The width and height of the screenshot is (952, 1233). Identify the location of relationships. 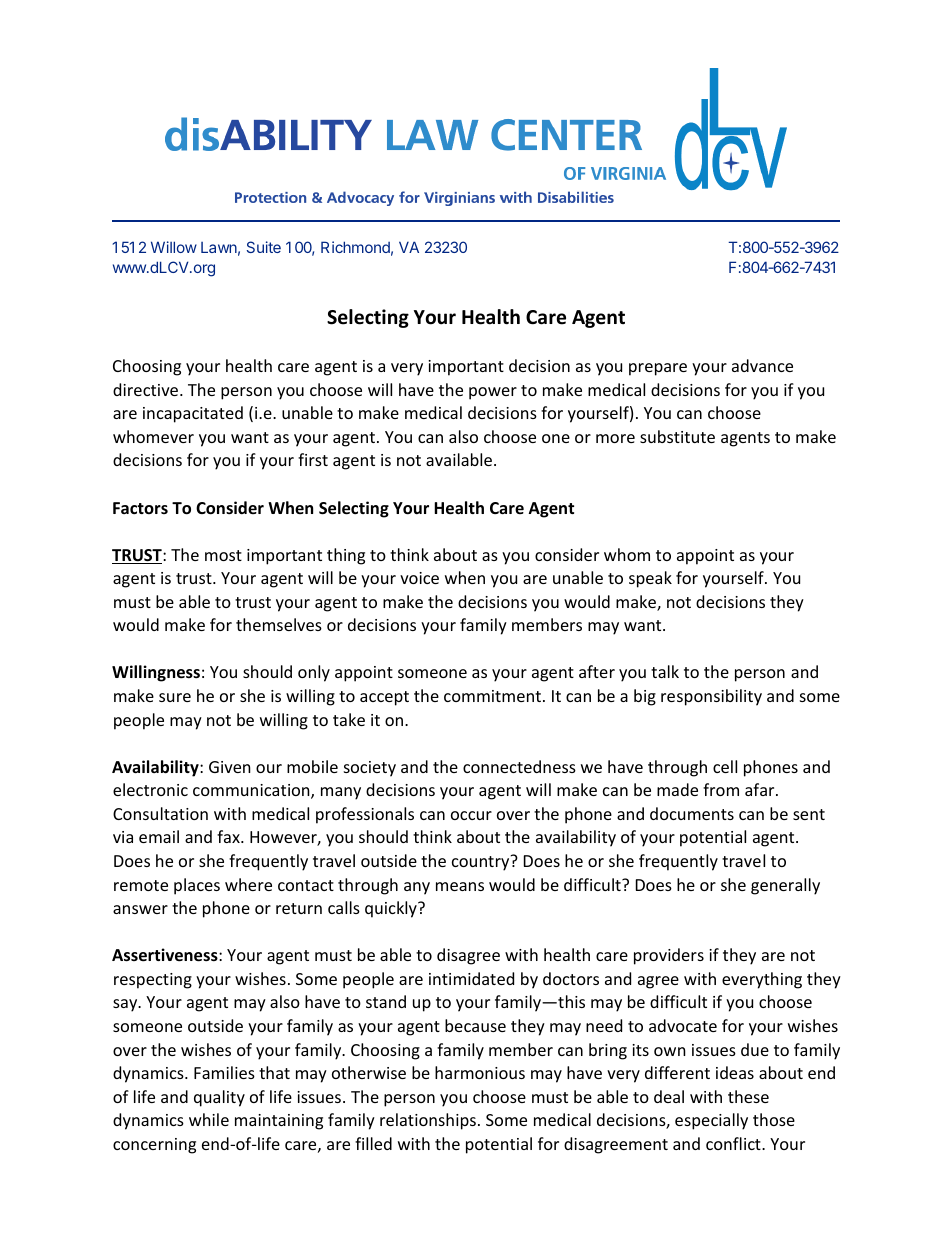
(428, 1121).
